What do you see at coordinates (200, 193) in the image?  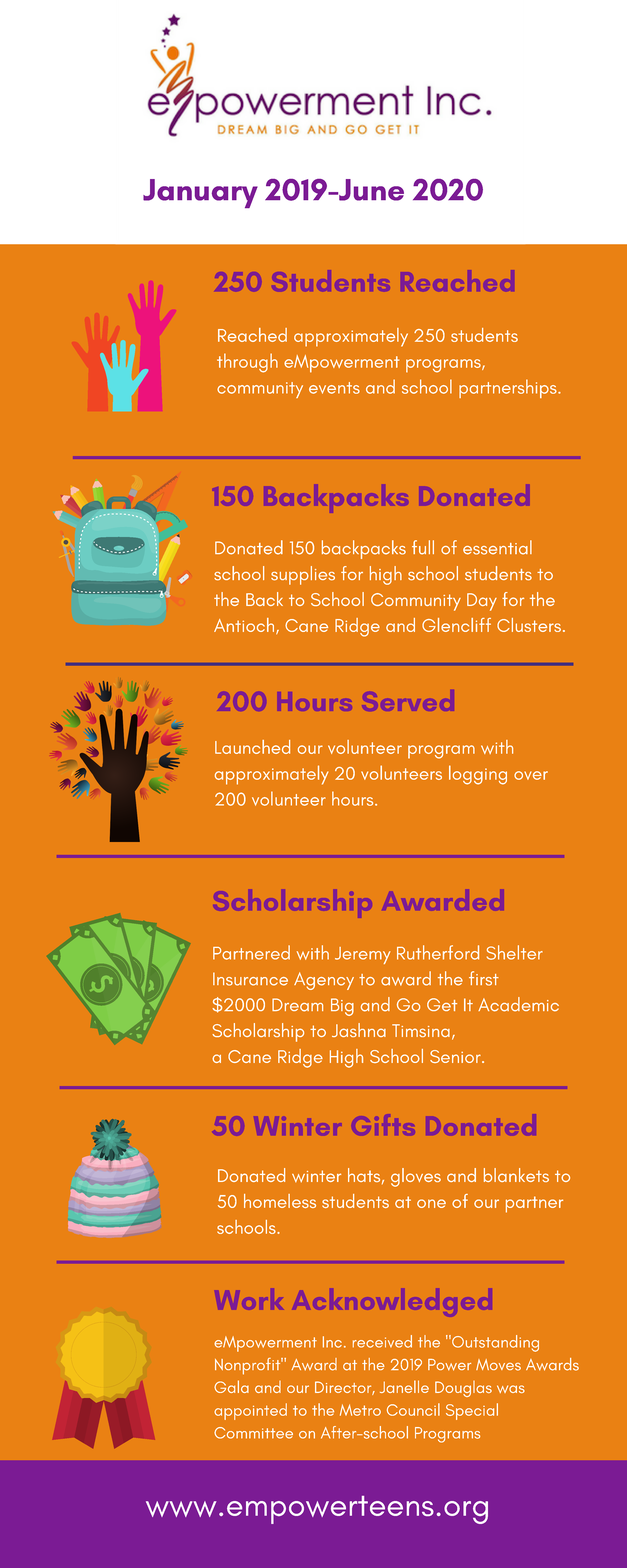 I see `January` at bounding box center [200, 193].
